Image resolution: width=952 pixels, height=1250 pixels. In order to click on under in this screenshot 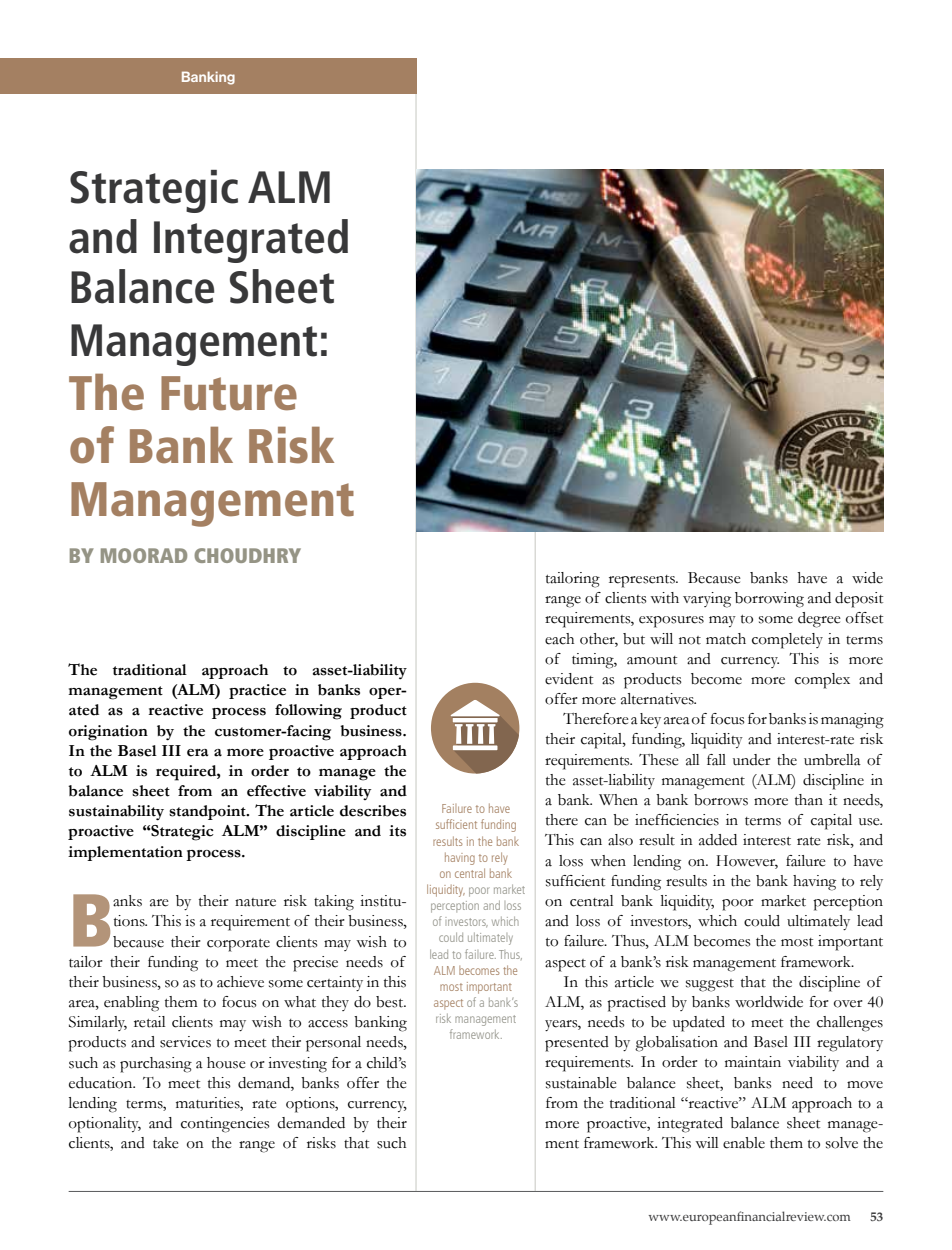, I will do `click(752, 760)`.
